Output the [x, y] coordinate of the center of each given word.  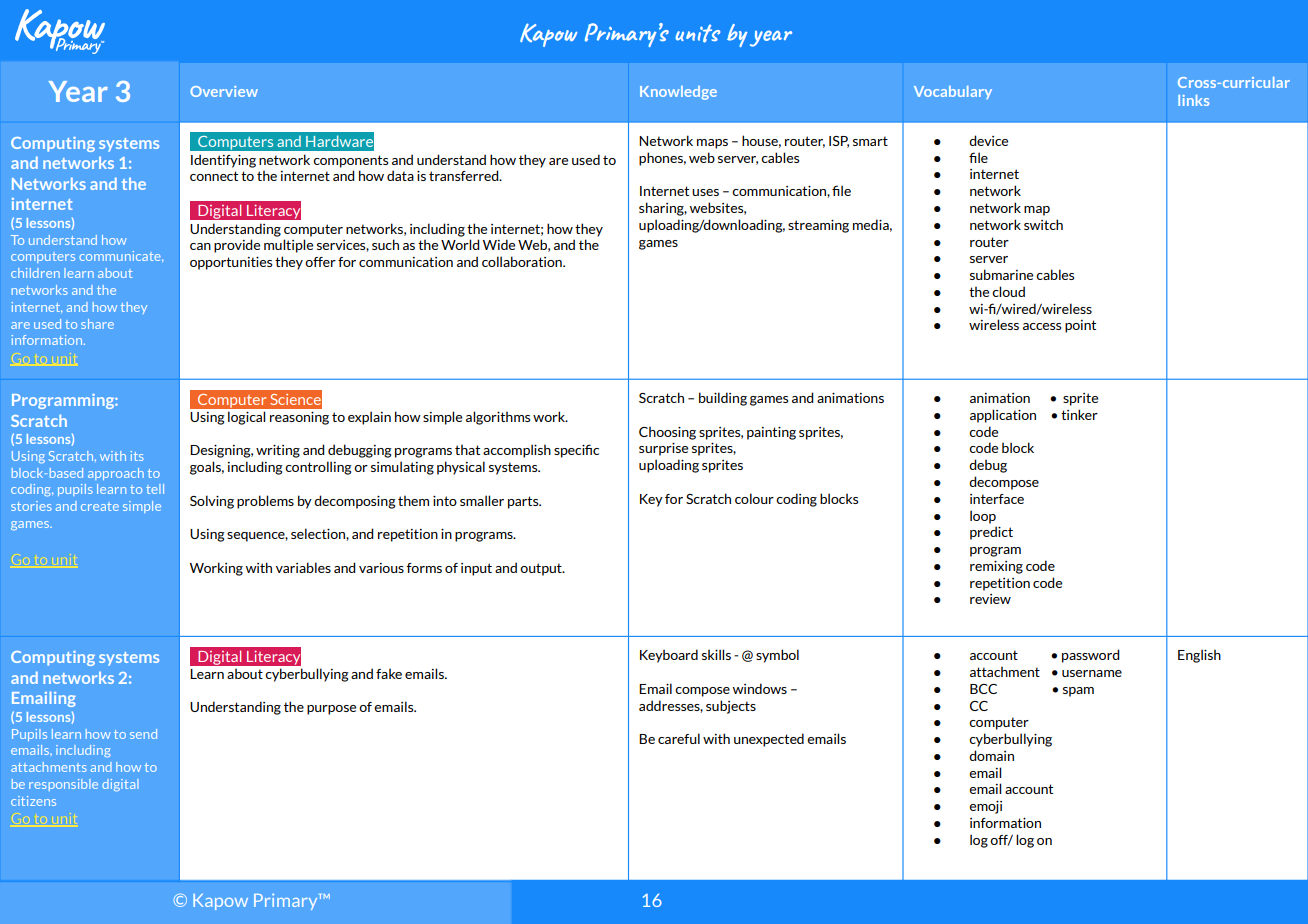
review [990, 599]
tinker [1079, 414]
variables [303, 567]
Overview [224, 91]
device [988, 140]
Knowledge [678, 93]
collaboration [523, 261]
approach [116, 474]
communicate [121, 256]
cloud [1008, 291]
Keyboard [669, 656]
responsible [63, 785]
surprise [663, 449]
